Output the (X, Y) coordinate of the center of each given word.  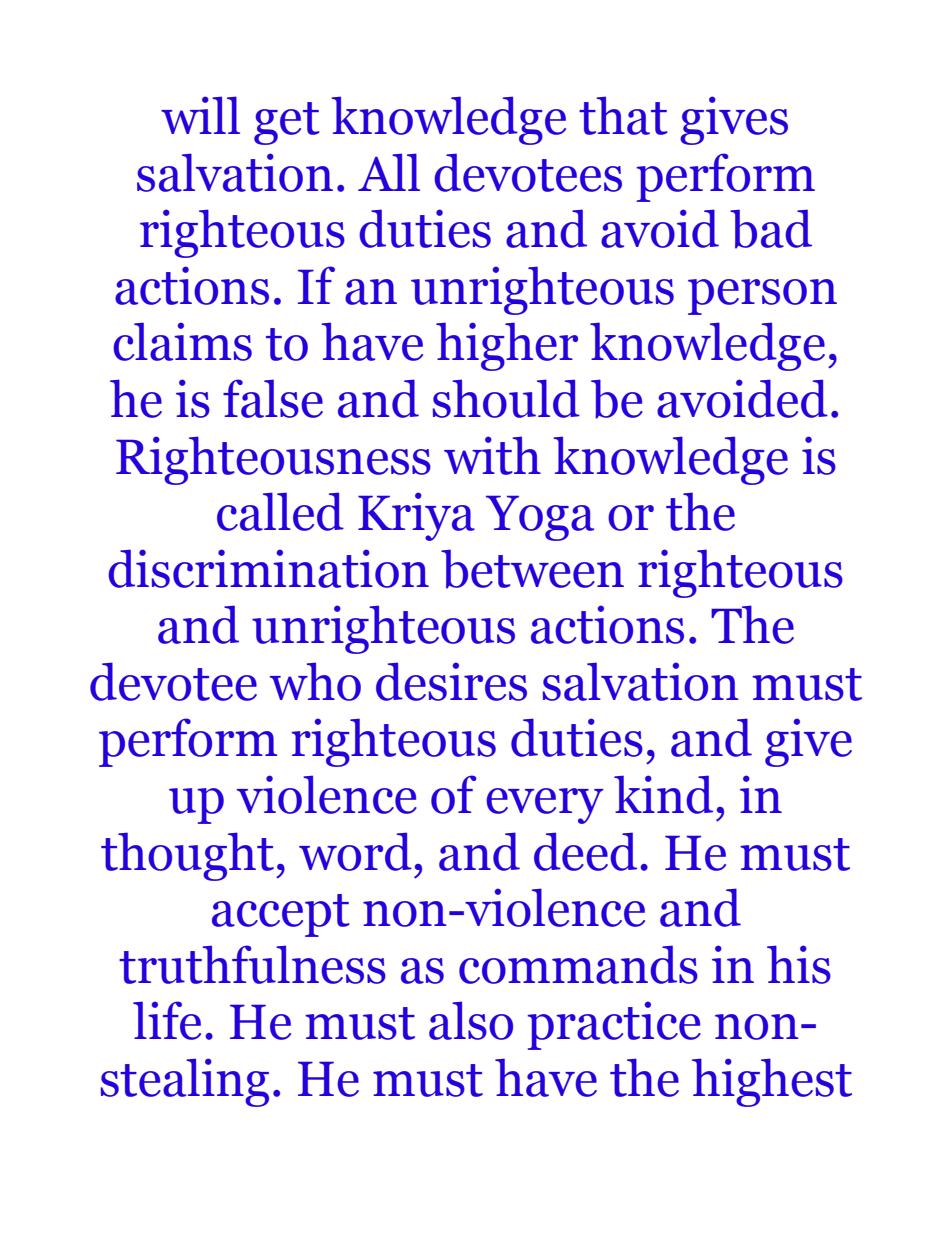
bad (771, 229)
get (287, 123)
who (315, 681)
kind (663, 794)
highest (772, 1082)
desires (451, 681)
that (623, 115)
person (762, 297)
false (273, 398)
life (167, 1020)
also (471, 1020)
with (492, 455)
